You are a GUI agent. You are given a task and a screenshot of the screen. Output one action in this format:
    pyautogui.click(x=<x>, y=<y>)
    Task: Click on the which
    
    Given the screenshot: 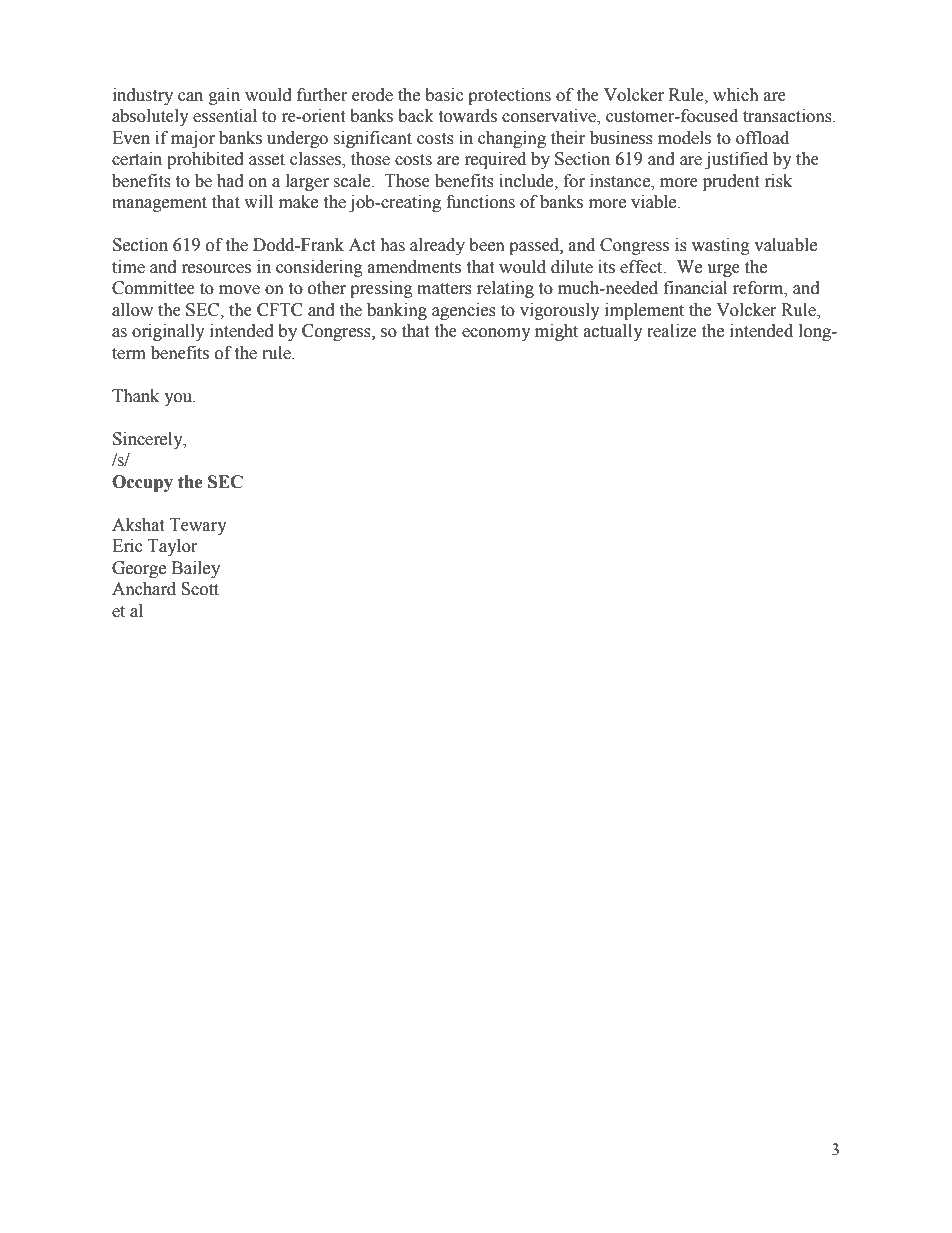 What is the action you would take?
    pyautogui.click(x=736, y=95)
